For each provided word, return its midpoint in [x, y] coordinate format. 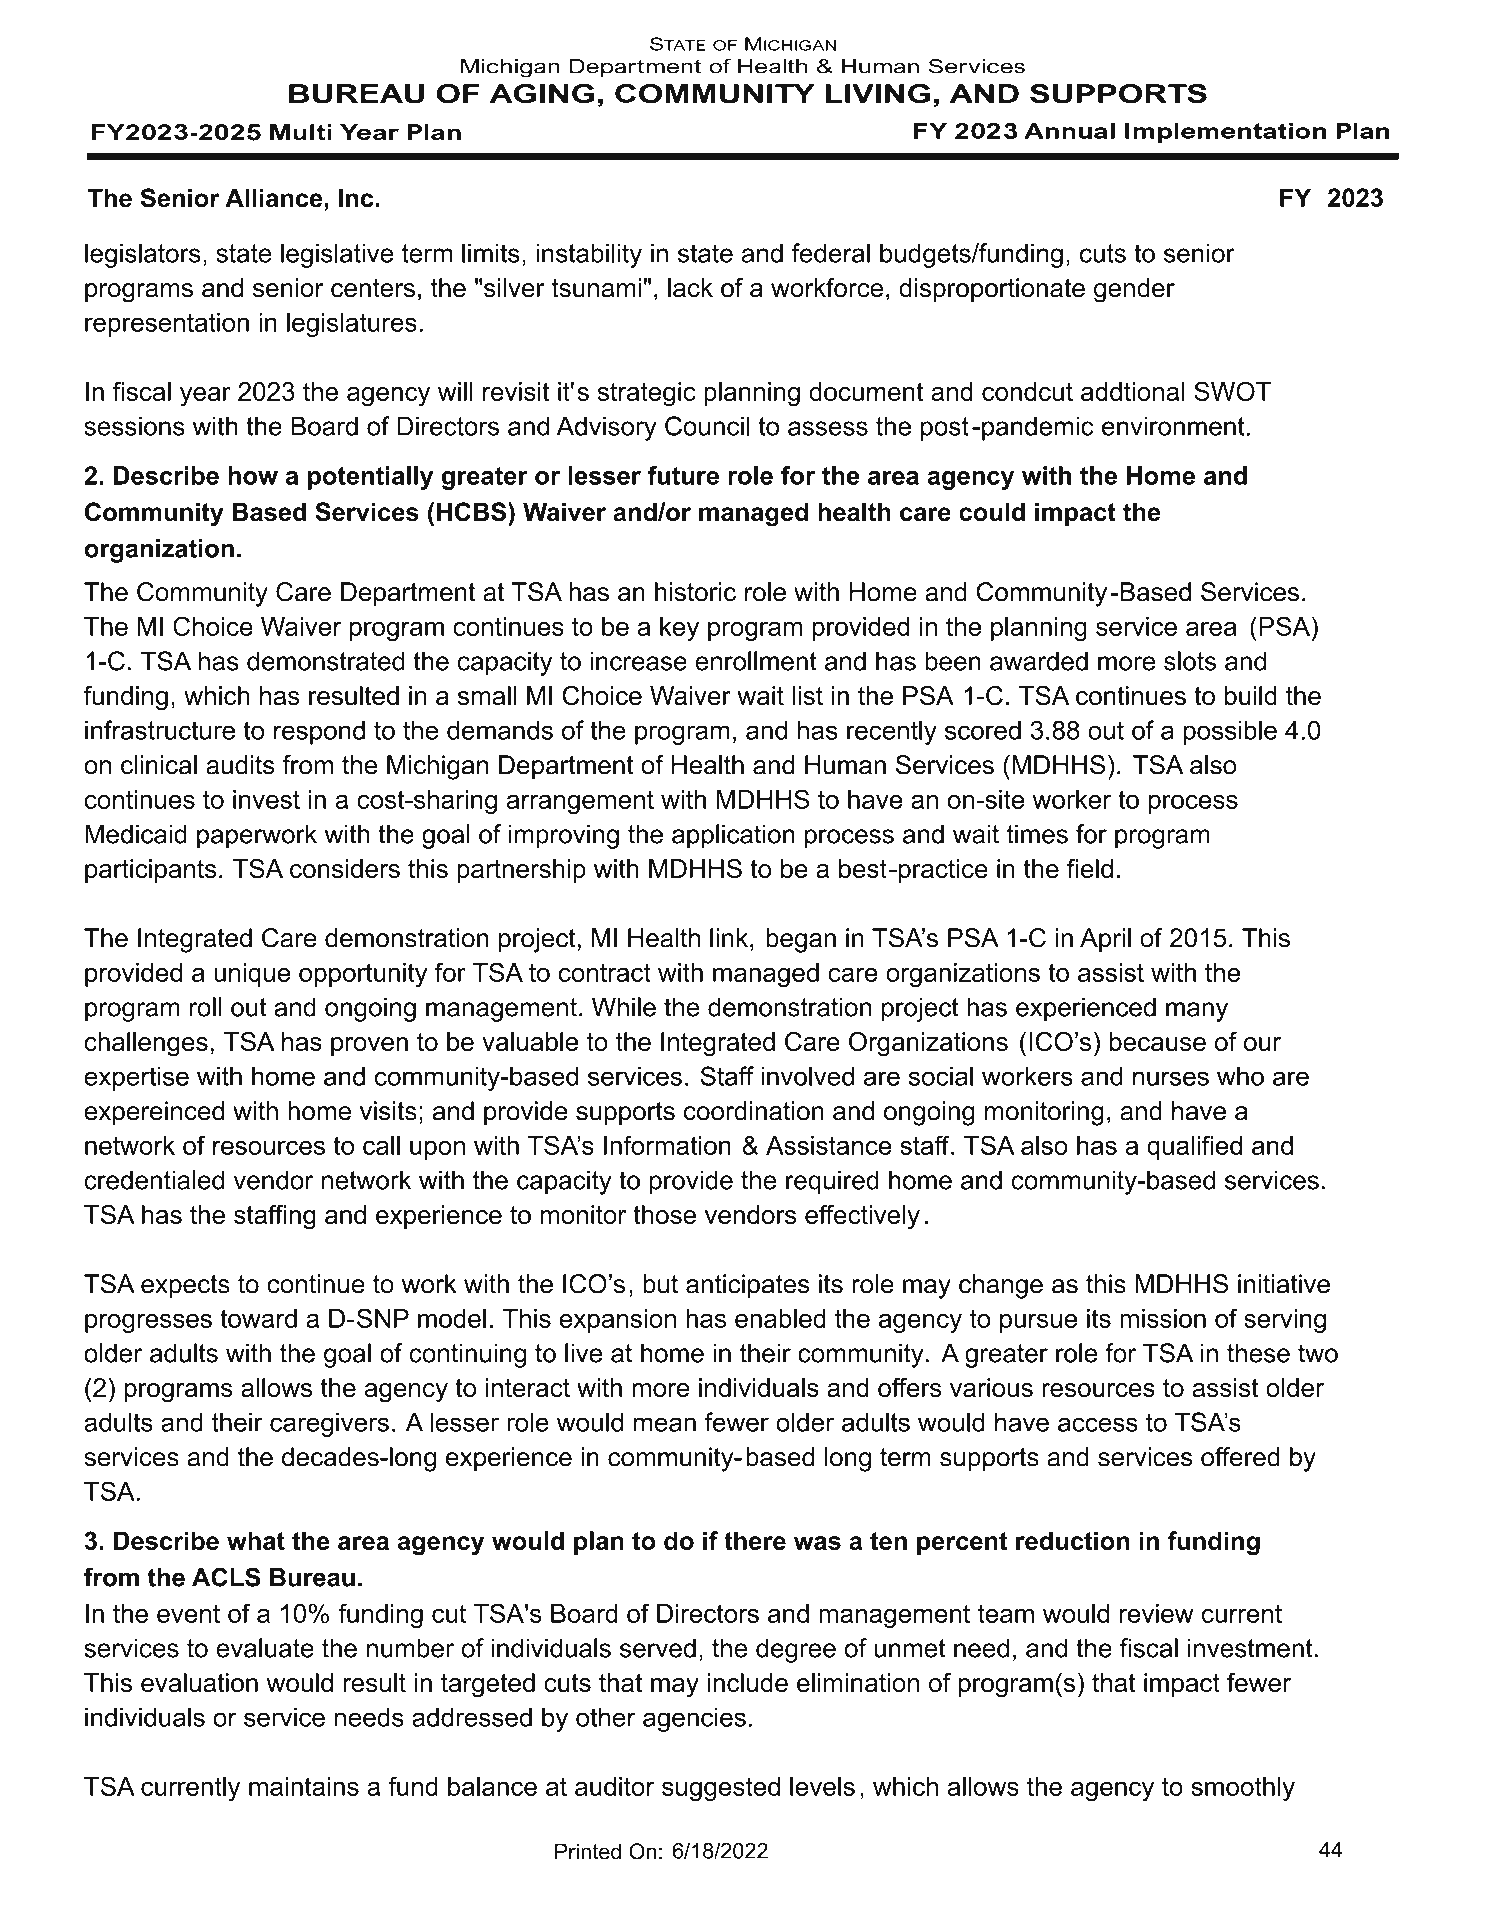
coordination [754, 1111]
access [1098, 1424]
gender [1134, 290]
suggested [721, 1789]
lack [690, 288]
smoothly [1243, 1789]
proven [369, 1046]
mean [665, 1424]
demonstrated [326, 661]
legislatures [352, 324]
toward [258, 1318]
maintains [304, 1786]
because [1158, 1041]
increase [638, 661]
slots [1190, 661]
